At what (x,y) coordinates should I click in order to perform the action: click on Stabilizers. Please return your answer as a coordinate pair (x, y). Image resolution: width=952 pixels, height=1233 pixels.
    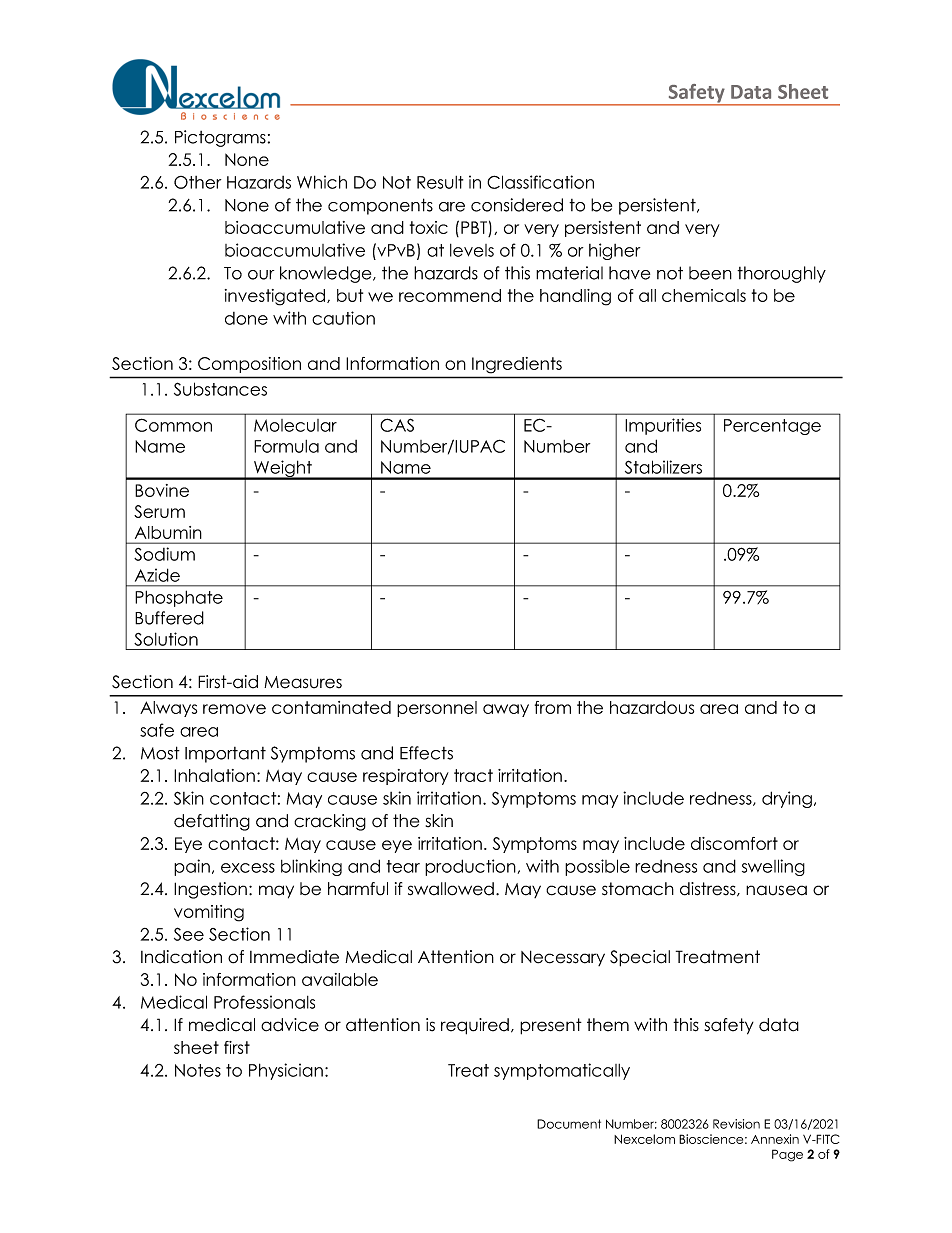
    Looking at the image, I should click on (663, 467).
